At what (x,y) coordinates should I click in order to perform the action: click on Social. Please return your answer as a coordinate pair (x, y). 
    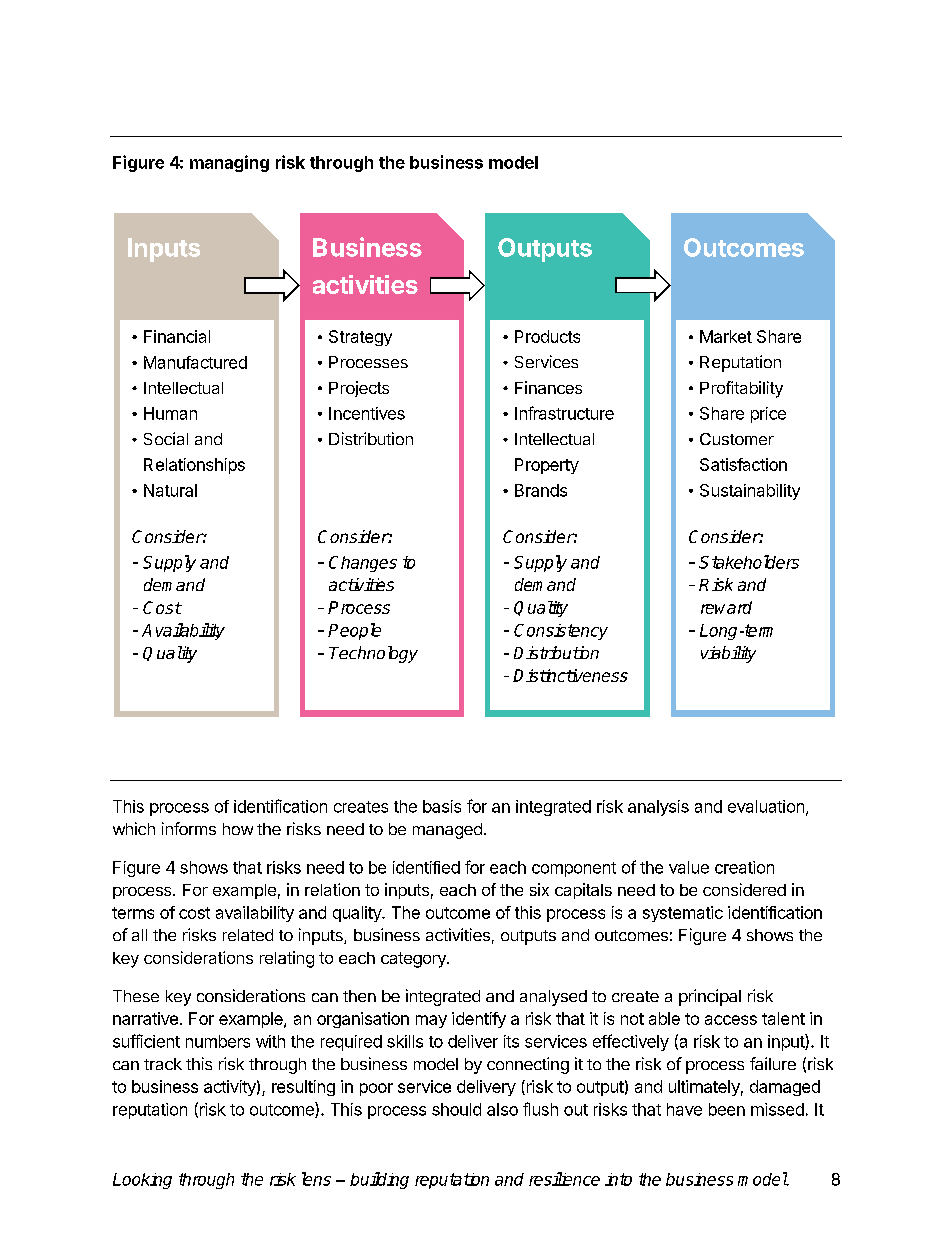
    Looking at the image, I should click on (166, 438).
